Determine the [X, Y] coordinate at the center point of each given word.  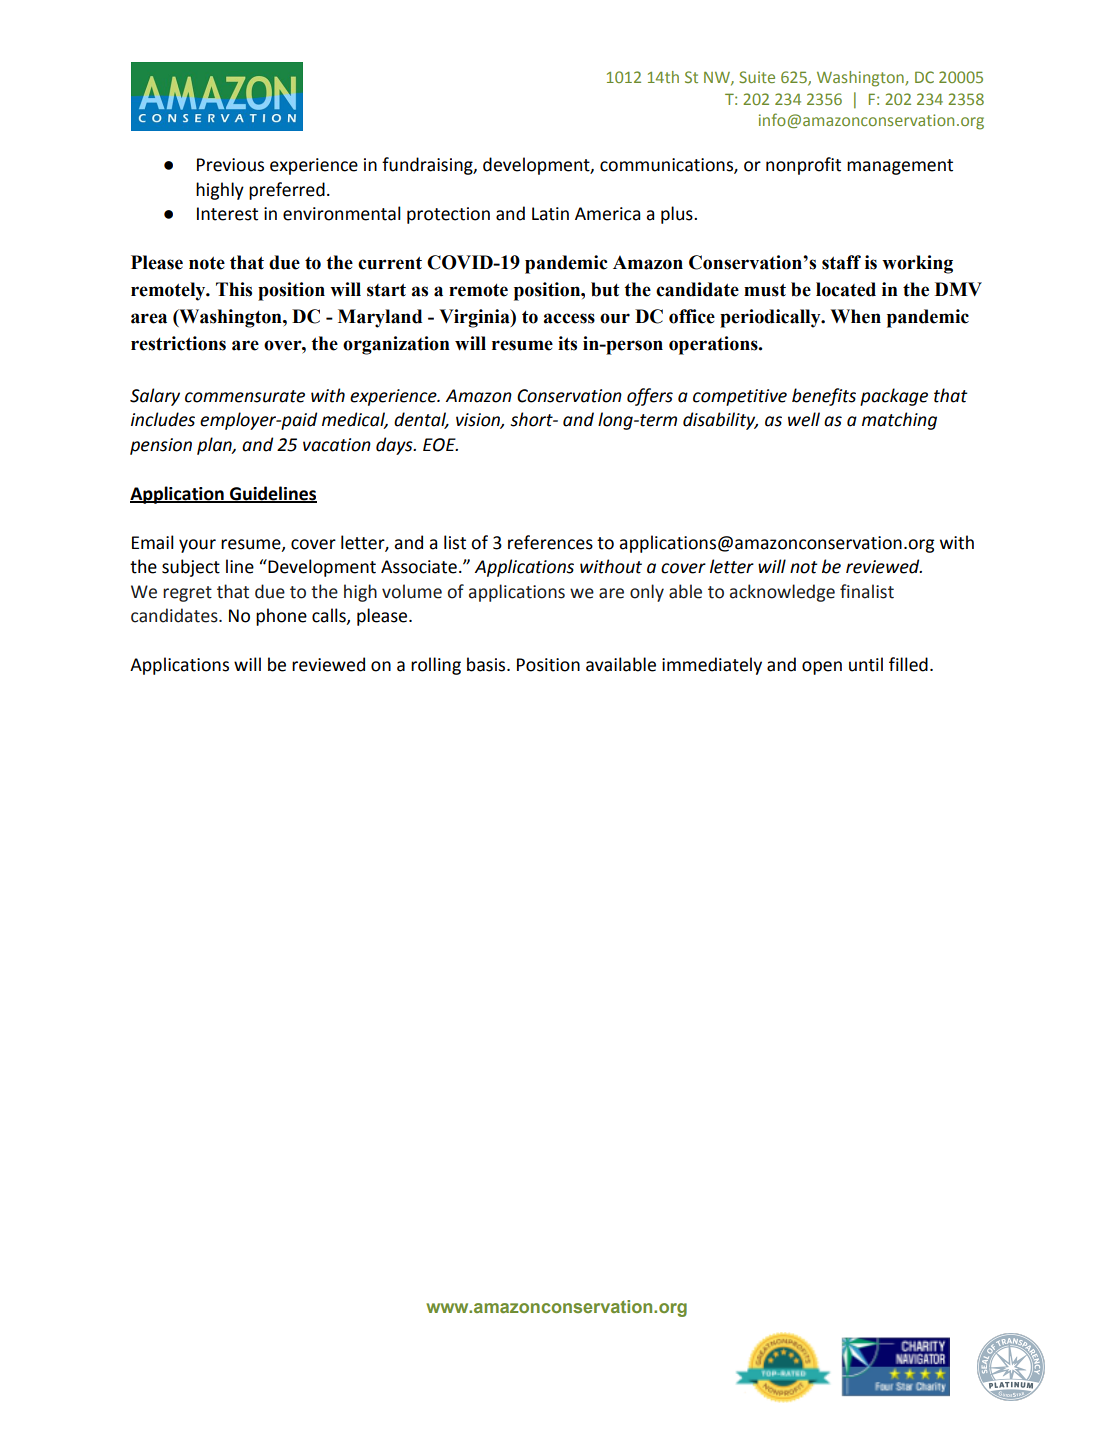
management [900, 167]
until [866, 664]
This [234, 289]
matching [899, 421]
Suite [757, 77]
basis [487, 664]
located [846, 289]
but [605, 289]
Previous [230, 165]
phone [281, 617]
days [395, 446]
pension [161, 446]
